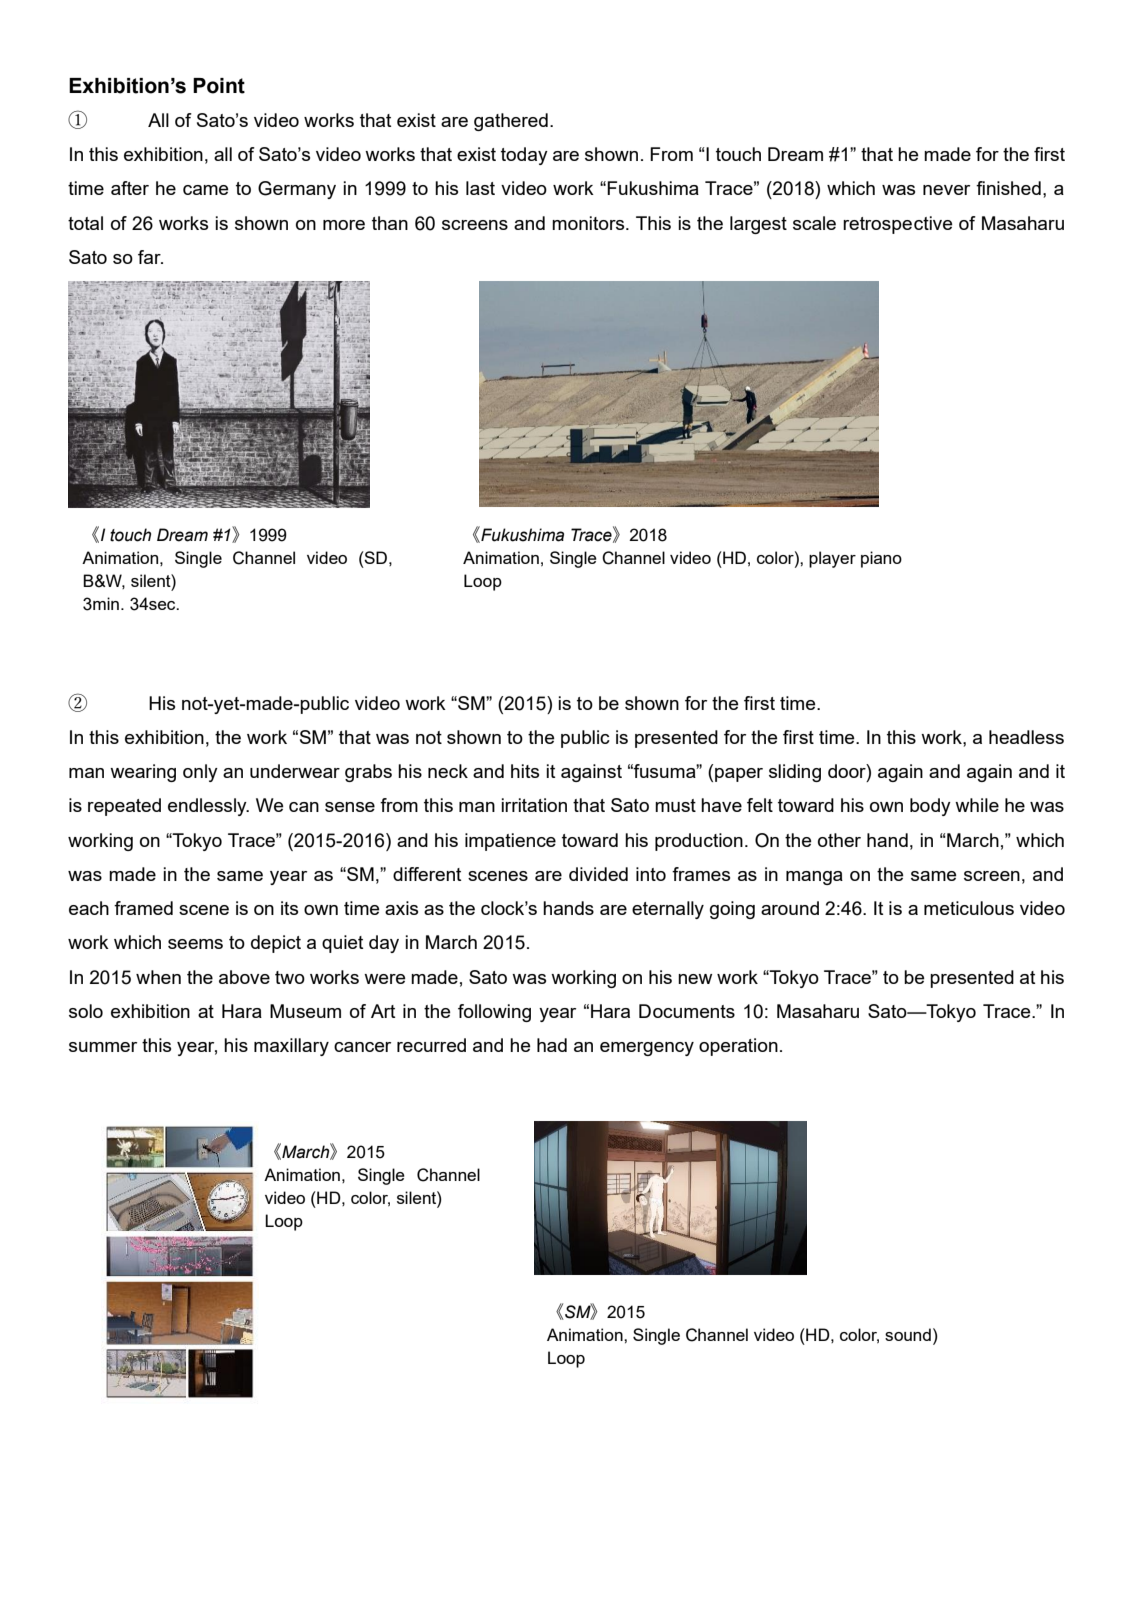 Image resolution: width=1134 pixels, height=1603 pixels. I want to click on when, so click(158, 977).
